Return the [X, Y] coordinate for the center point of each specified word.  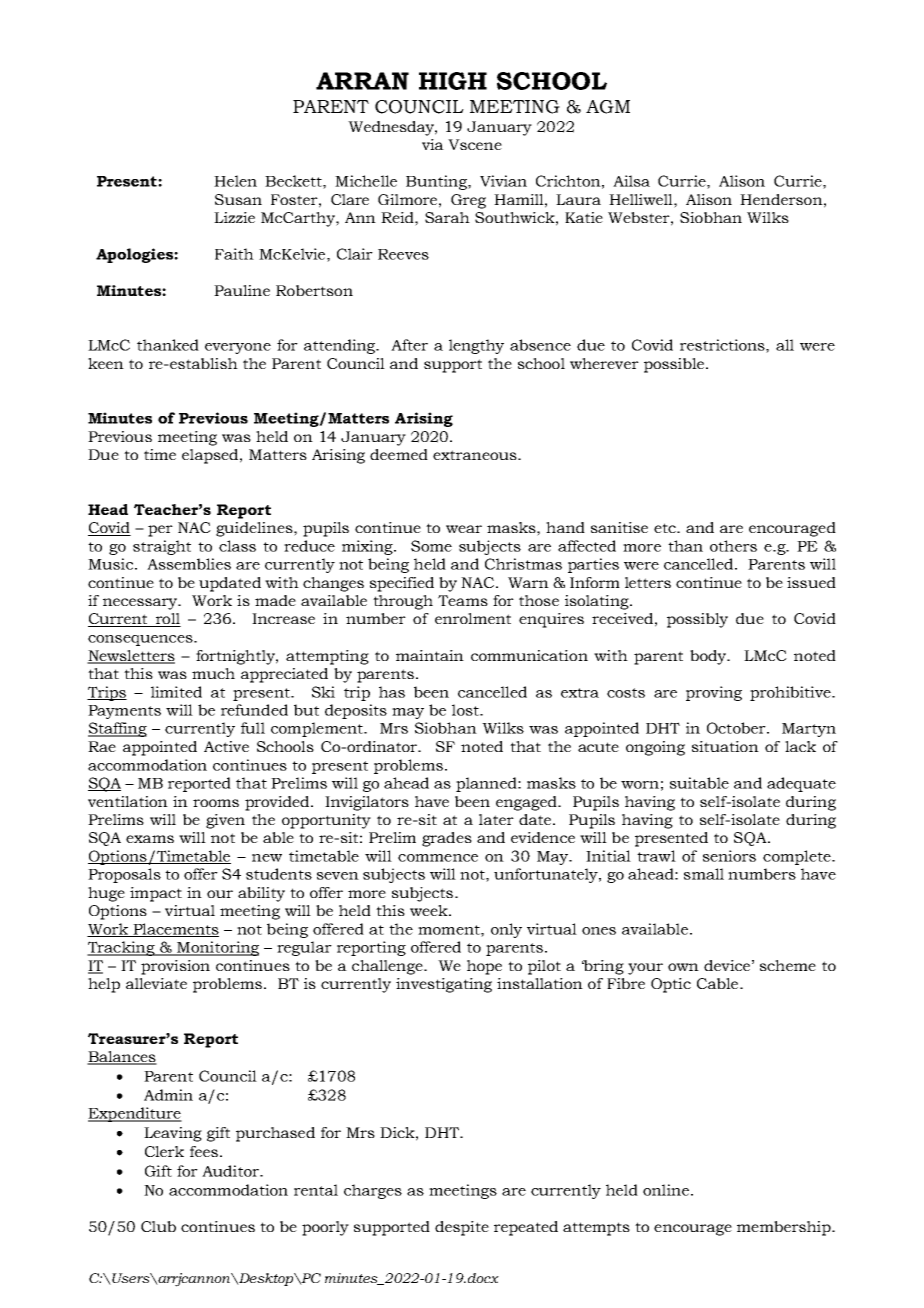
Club [158, 1226]
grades [447, 839]
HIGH [453, 81]
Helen [235, 181]
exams [150, 839]
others [733, 546]
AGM [608, 107]
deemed [399, 454]
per [160, 531]
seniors [729, 856]
